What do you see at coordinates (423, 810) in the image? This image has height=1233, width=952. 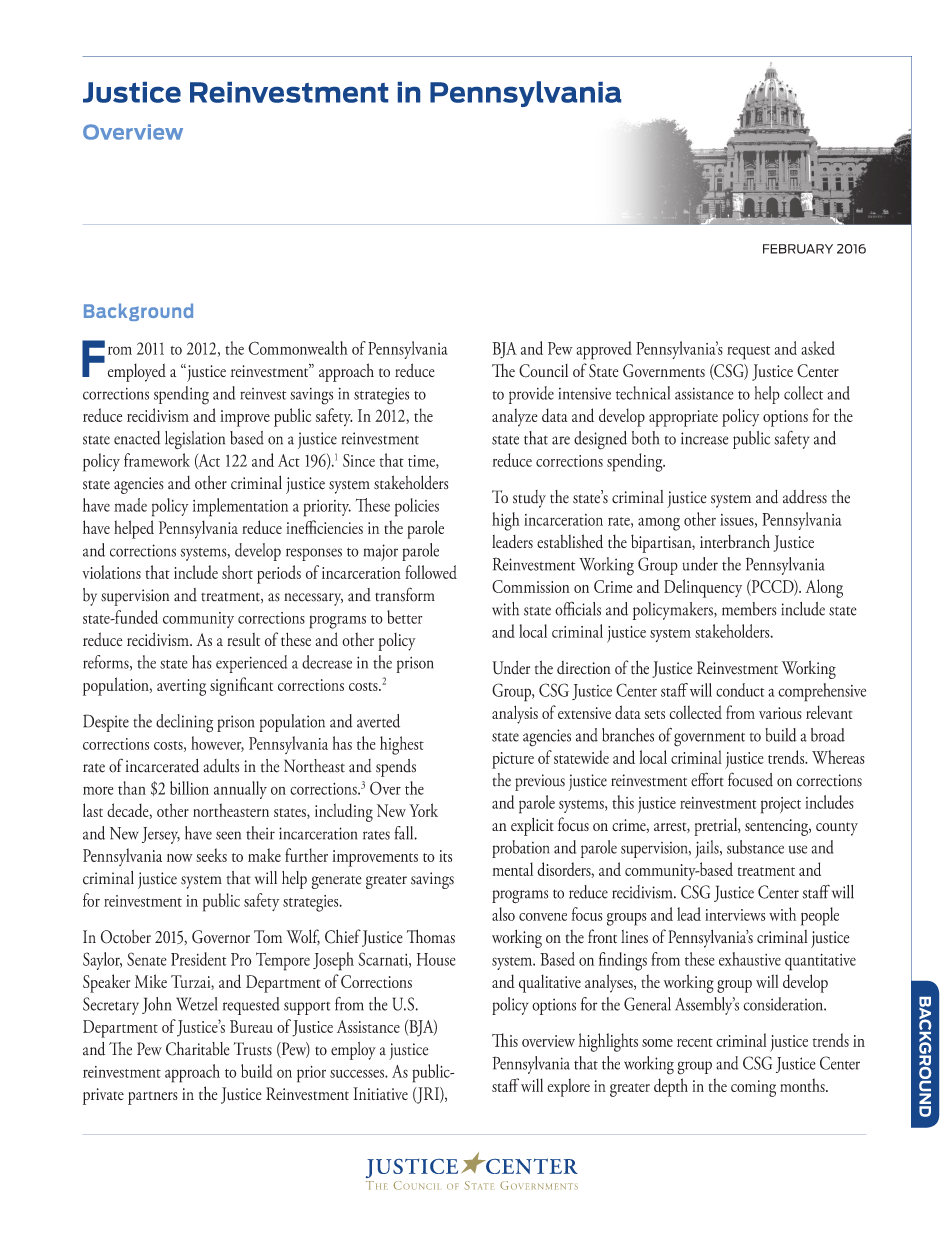 I see `York` at bounding box center [423, 810].
